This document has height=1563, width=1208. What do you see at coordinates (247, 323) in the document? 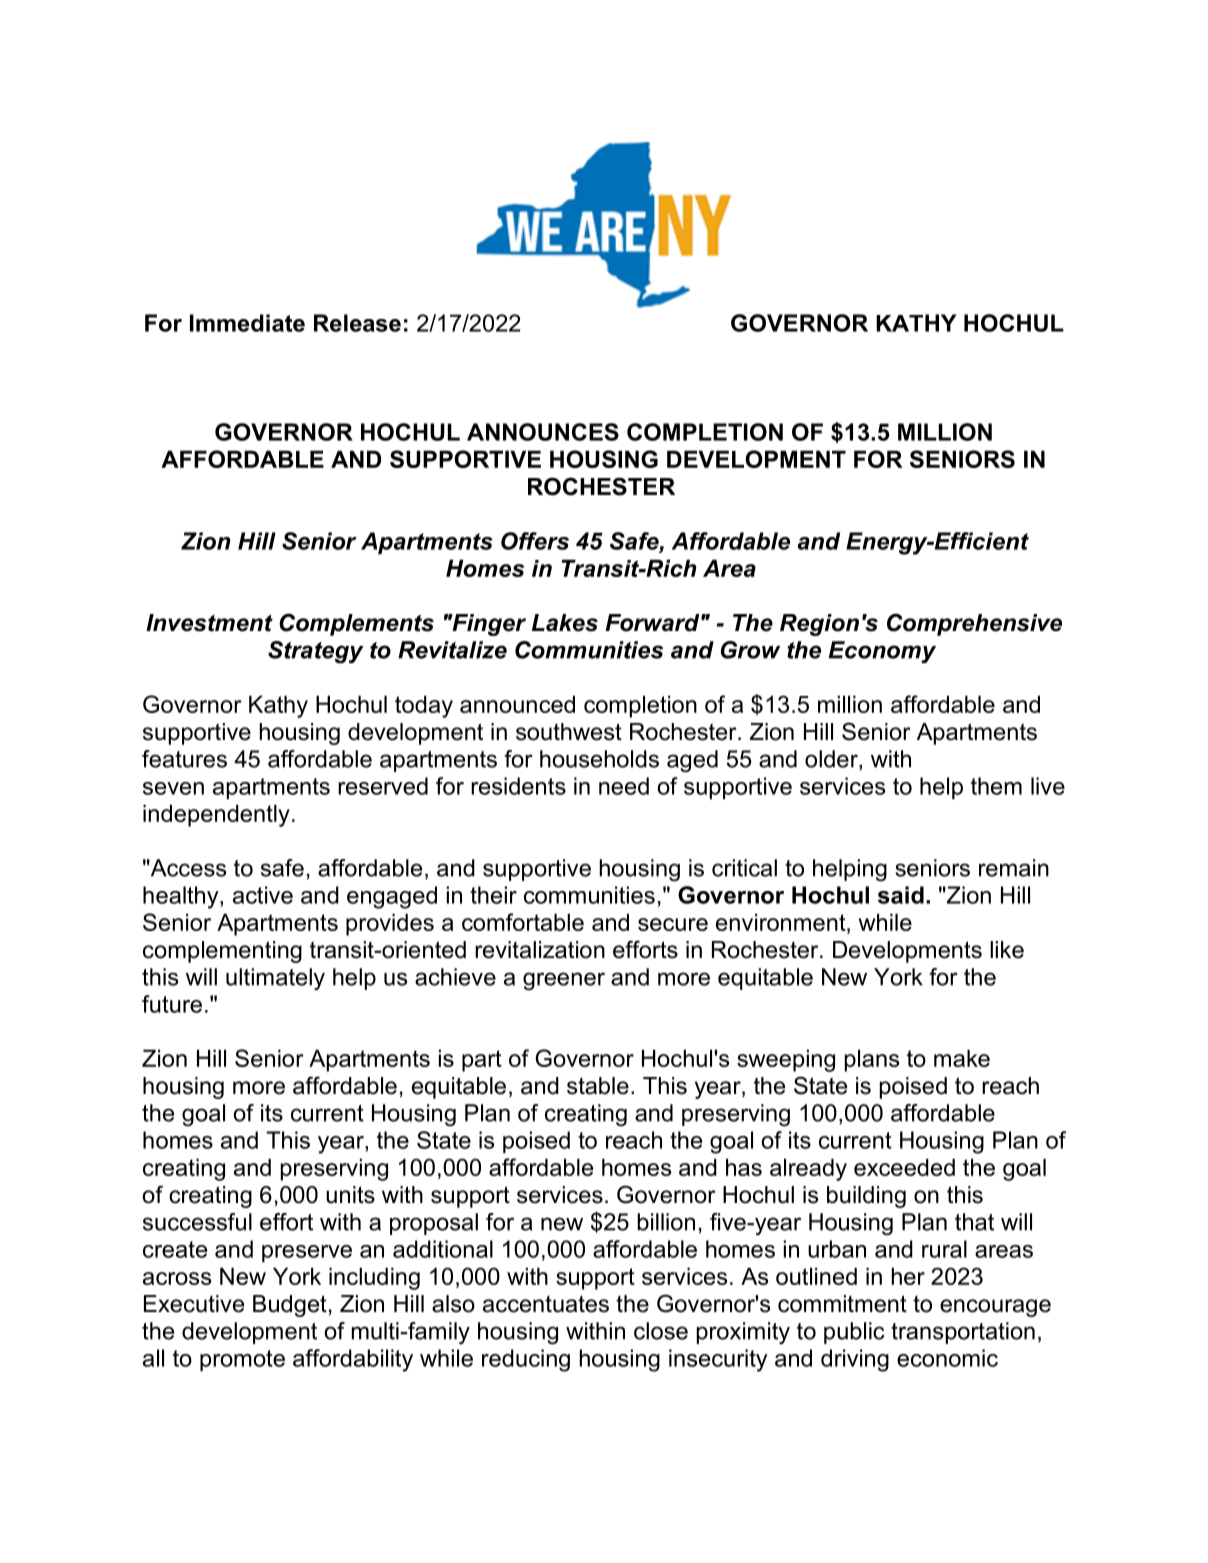
I see `Immediate` at bounding box center [247, 323].
